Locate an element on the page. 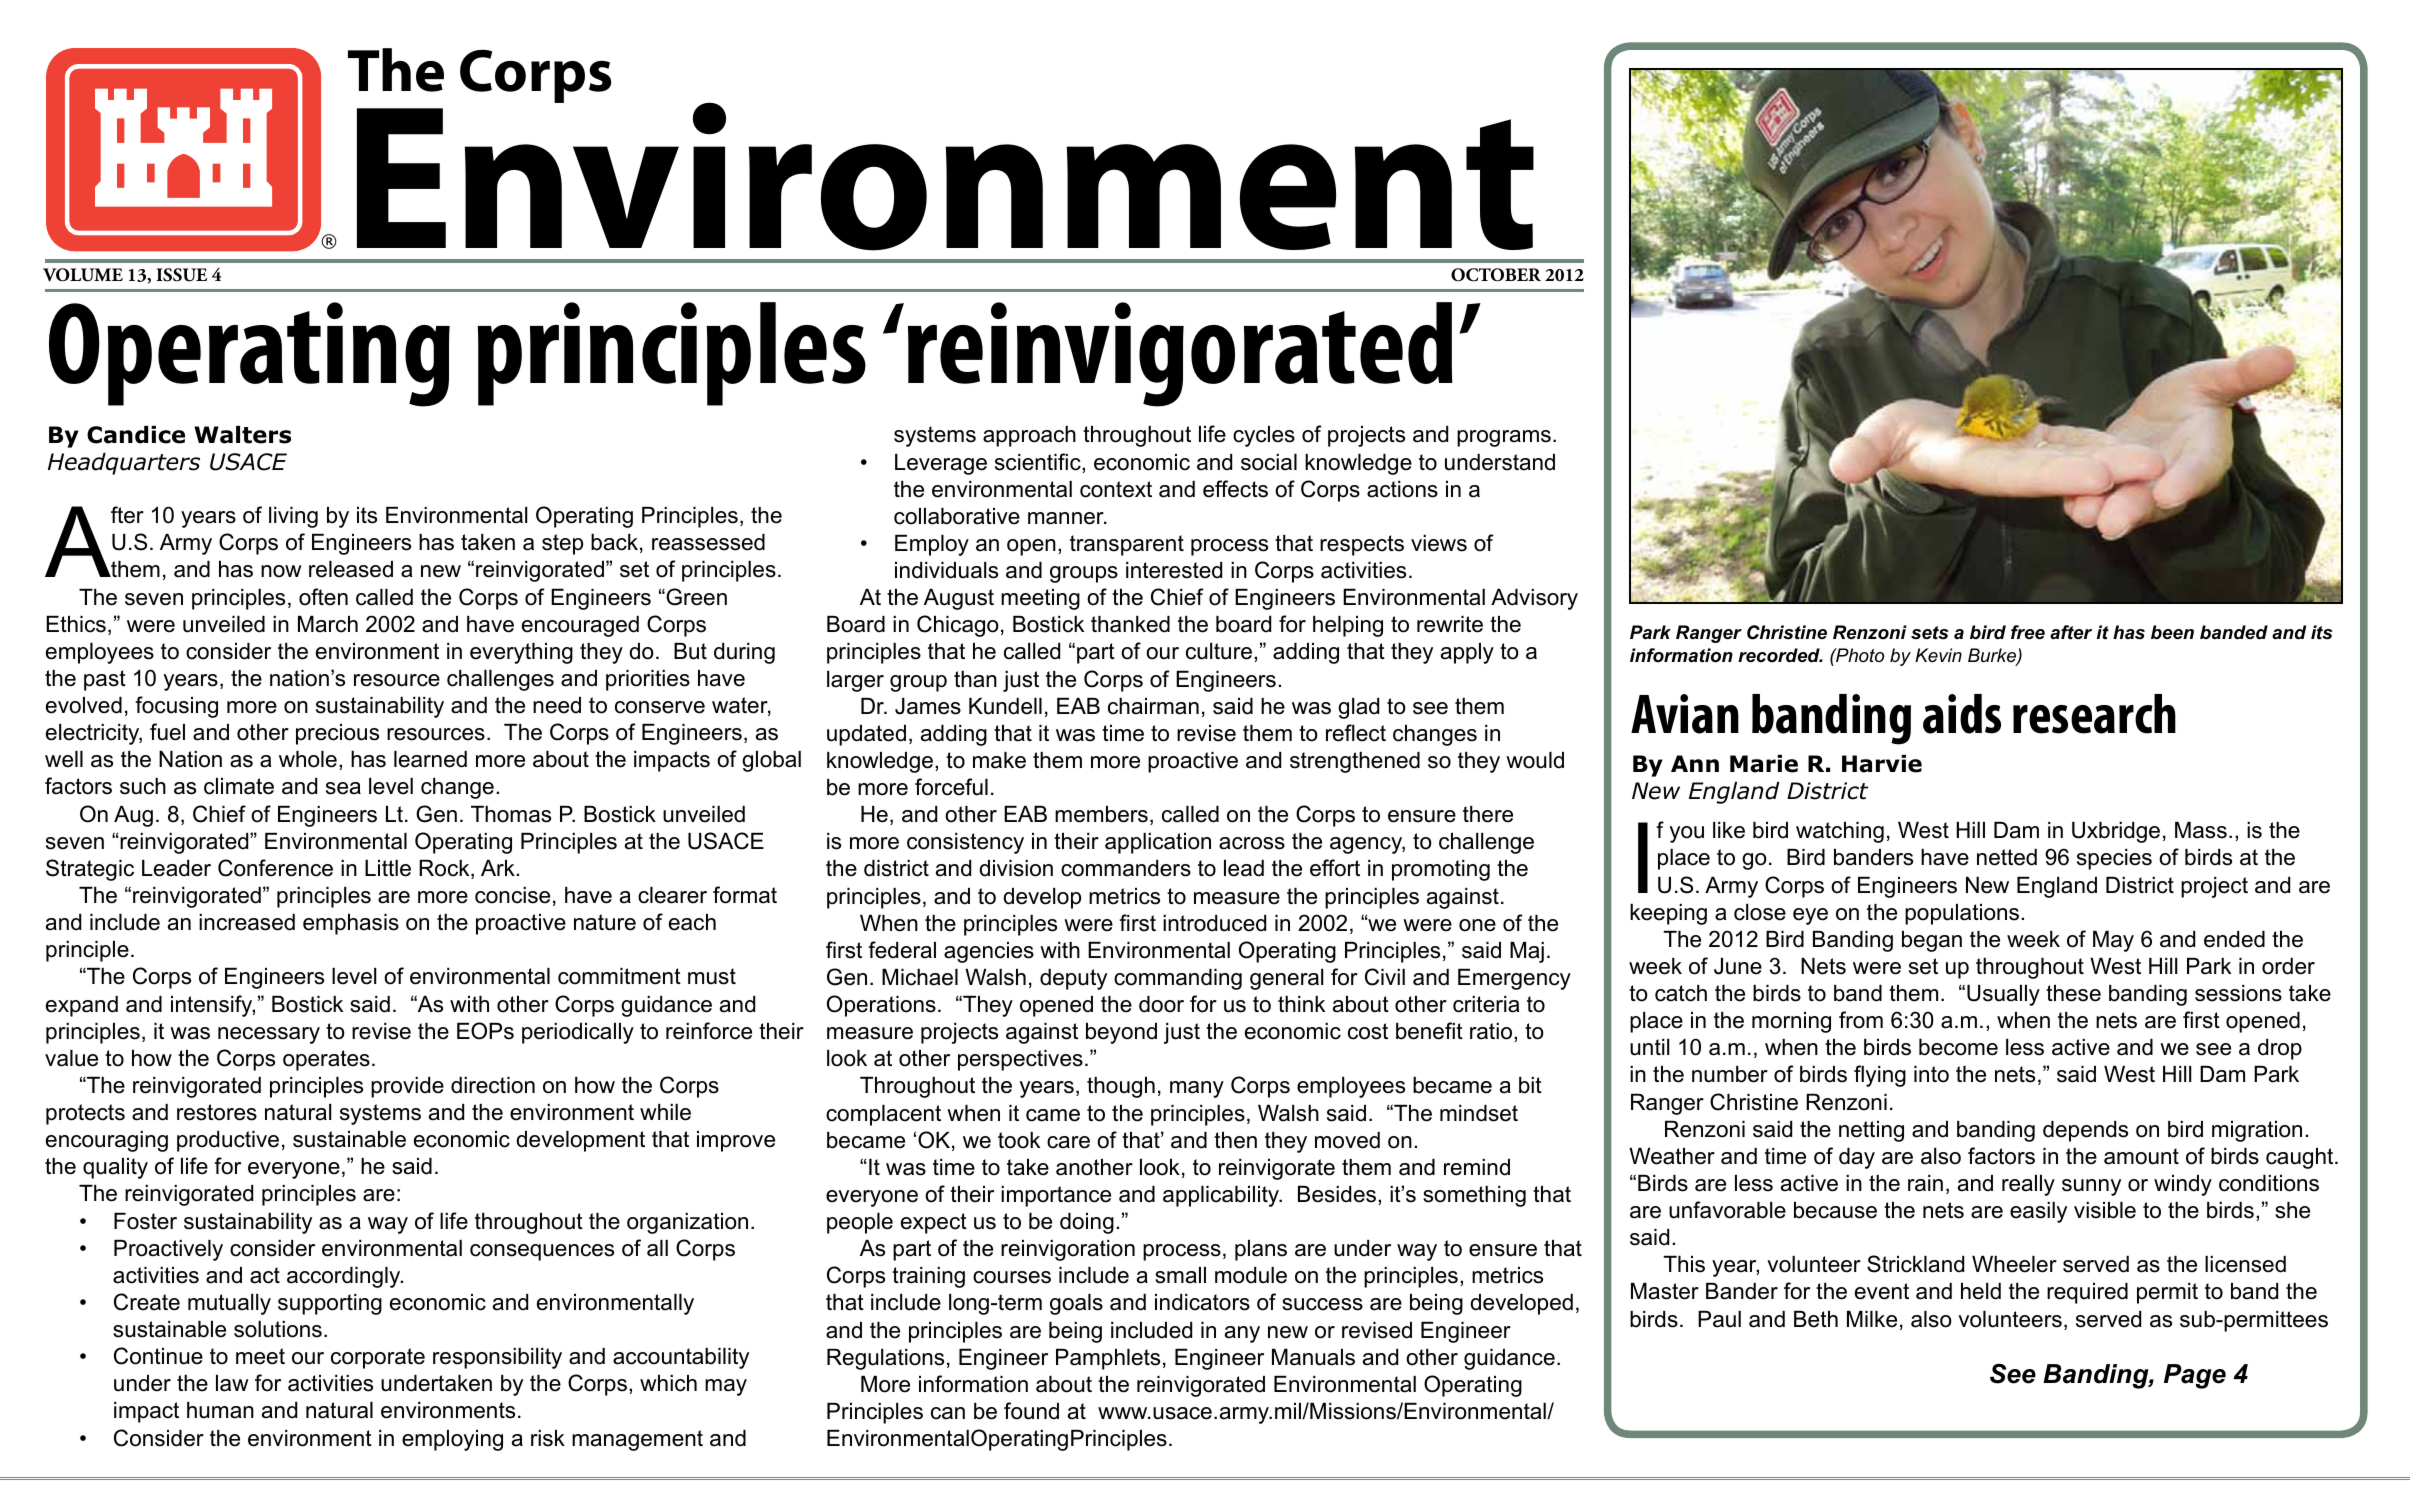 Image resolution: width=2410 pixels, height=1507 pixels. these is located at coordinates (2073, 993).
